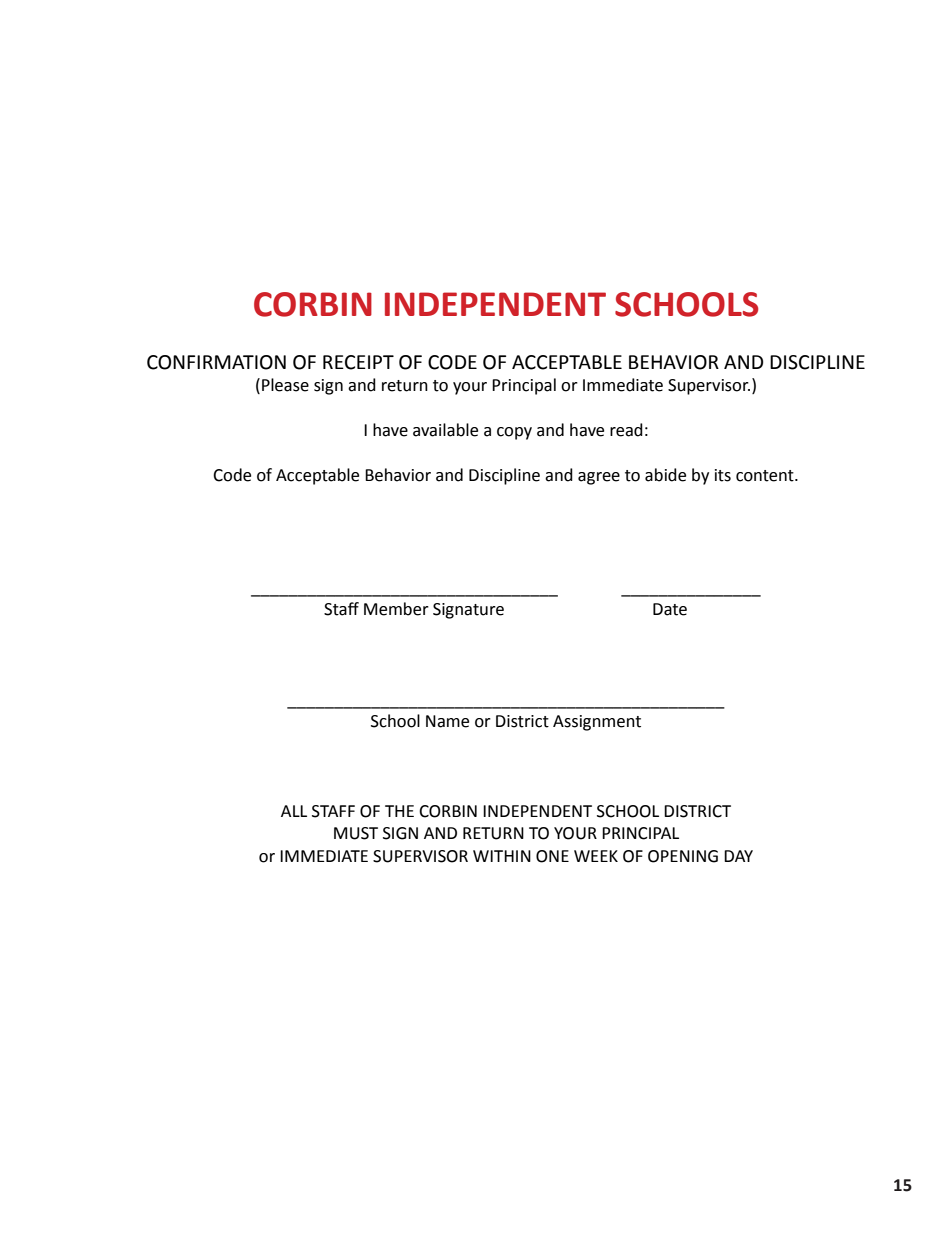 This screenshot has height=1233, width=952. What do you see at coordinates (396, 609) in the screenshot?
I see `Member` at bounding box center [396, 609].
